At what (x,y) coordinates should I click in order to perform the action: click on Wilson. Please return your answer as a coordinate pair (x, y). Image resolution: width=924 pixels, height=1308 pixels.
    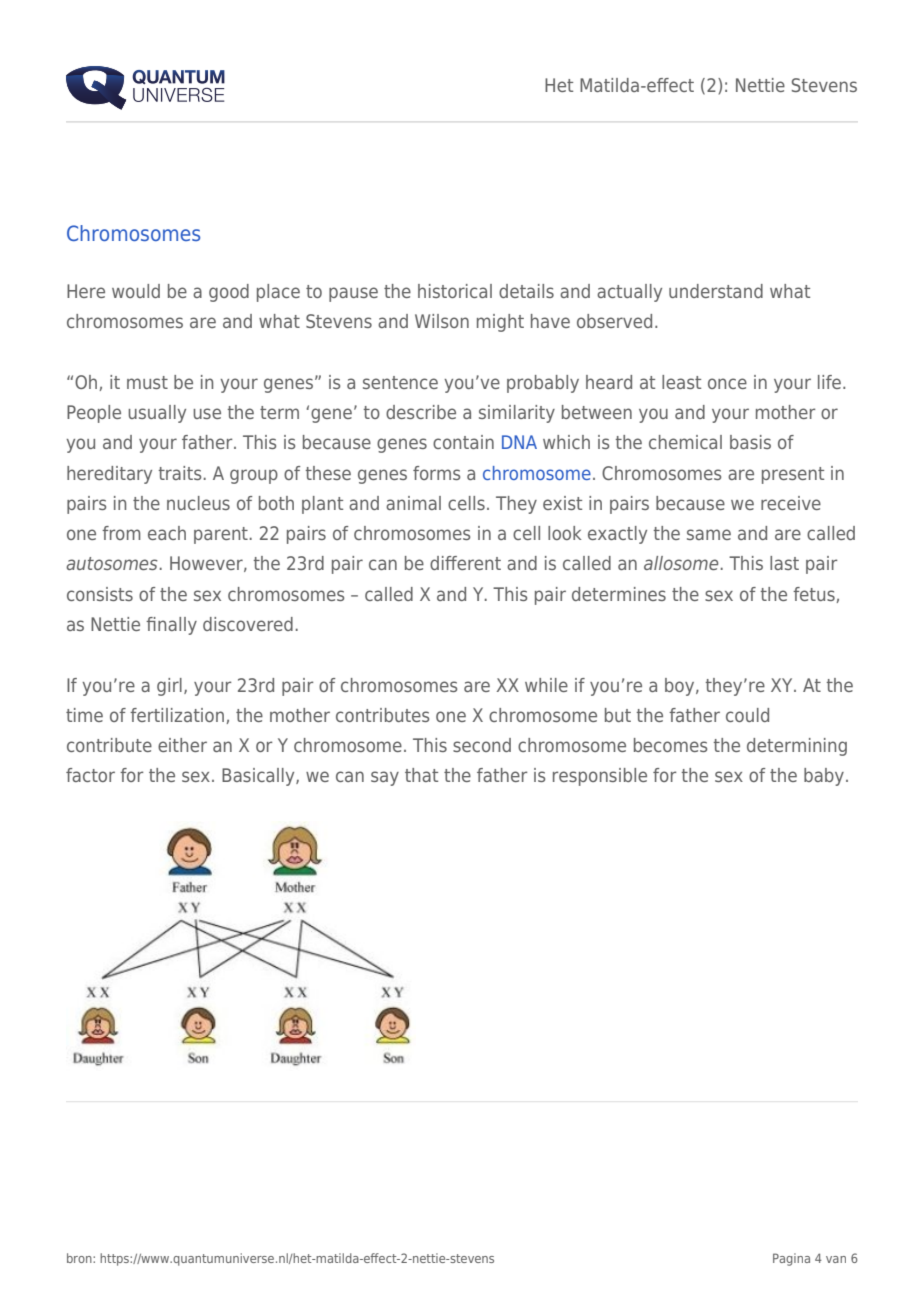
    Looking at the image, I should click on (442, 321).
